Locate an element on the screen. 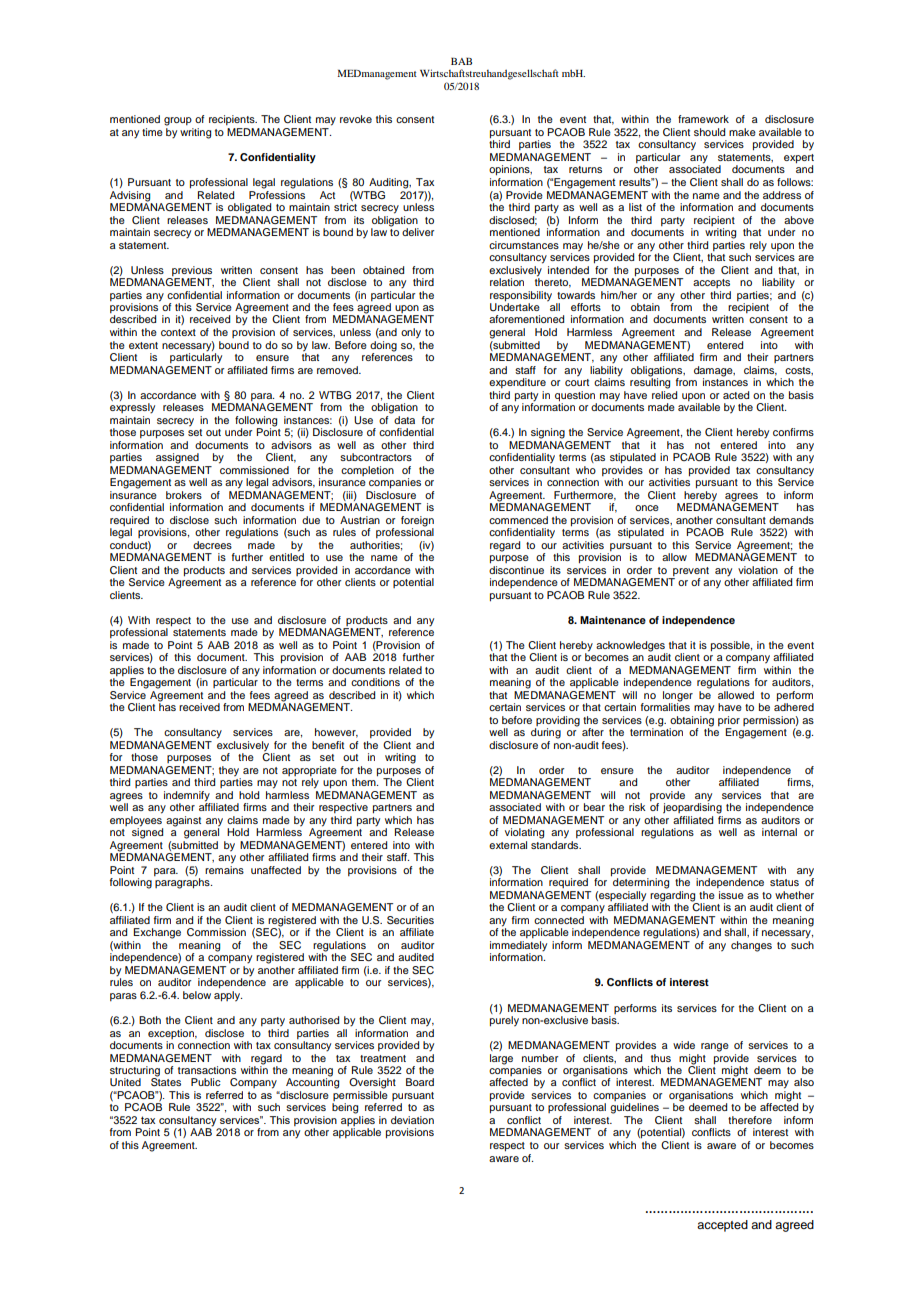  BAB is located at coordinates (461, 61).
